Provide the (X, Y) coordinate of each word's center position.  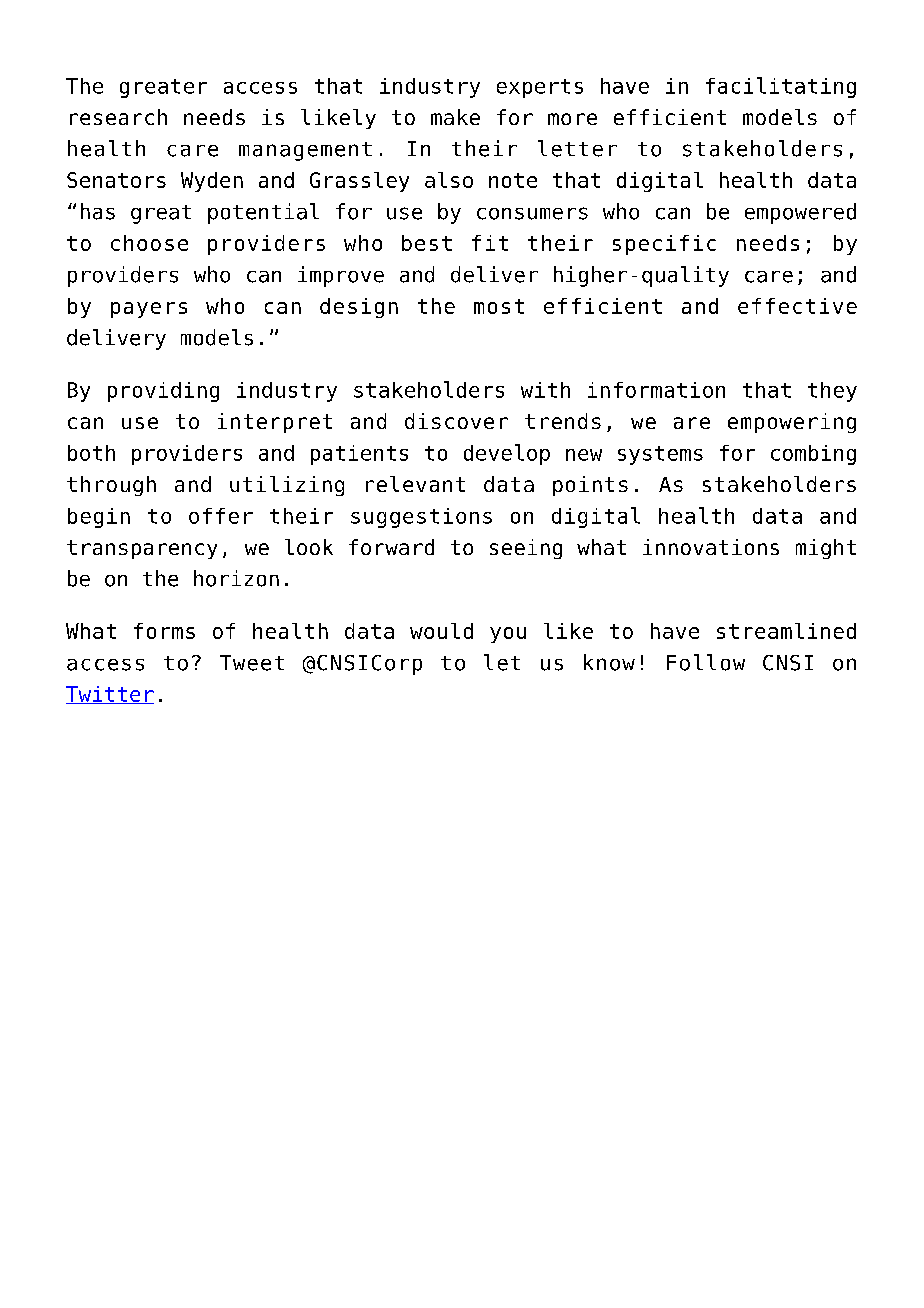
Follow (706, 662)
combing (813, 455)
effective (797, 306)
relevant (415, 484)
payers (149, 310)
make (455, 117)
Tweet (252, 663)
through (111, 486)
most (499, 306)
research (118, 117)
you (508, 635)
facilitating (781, 87)
